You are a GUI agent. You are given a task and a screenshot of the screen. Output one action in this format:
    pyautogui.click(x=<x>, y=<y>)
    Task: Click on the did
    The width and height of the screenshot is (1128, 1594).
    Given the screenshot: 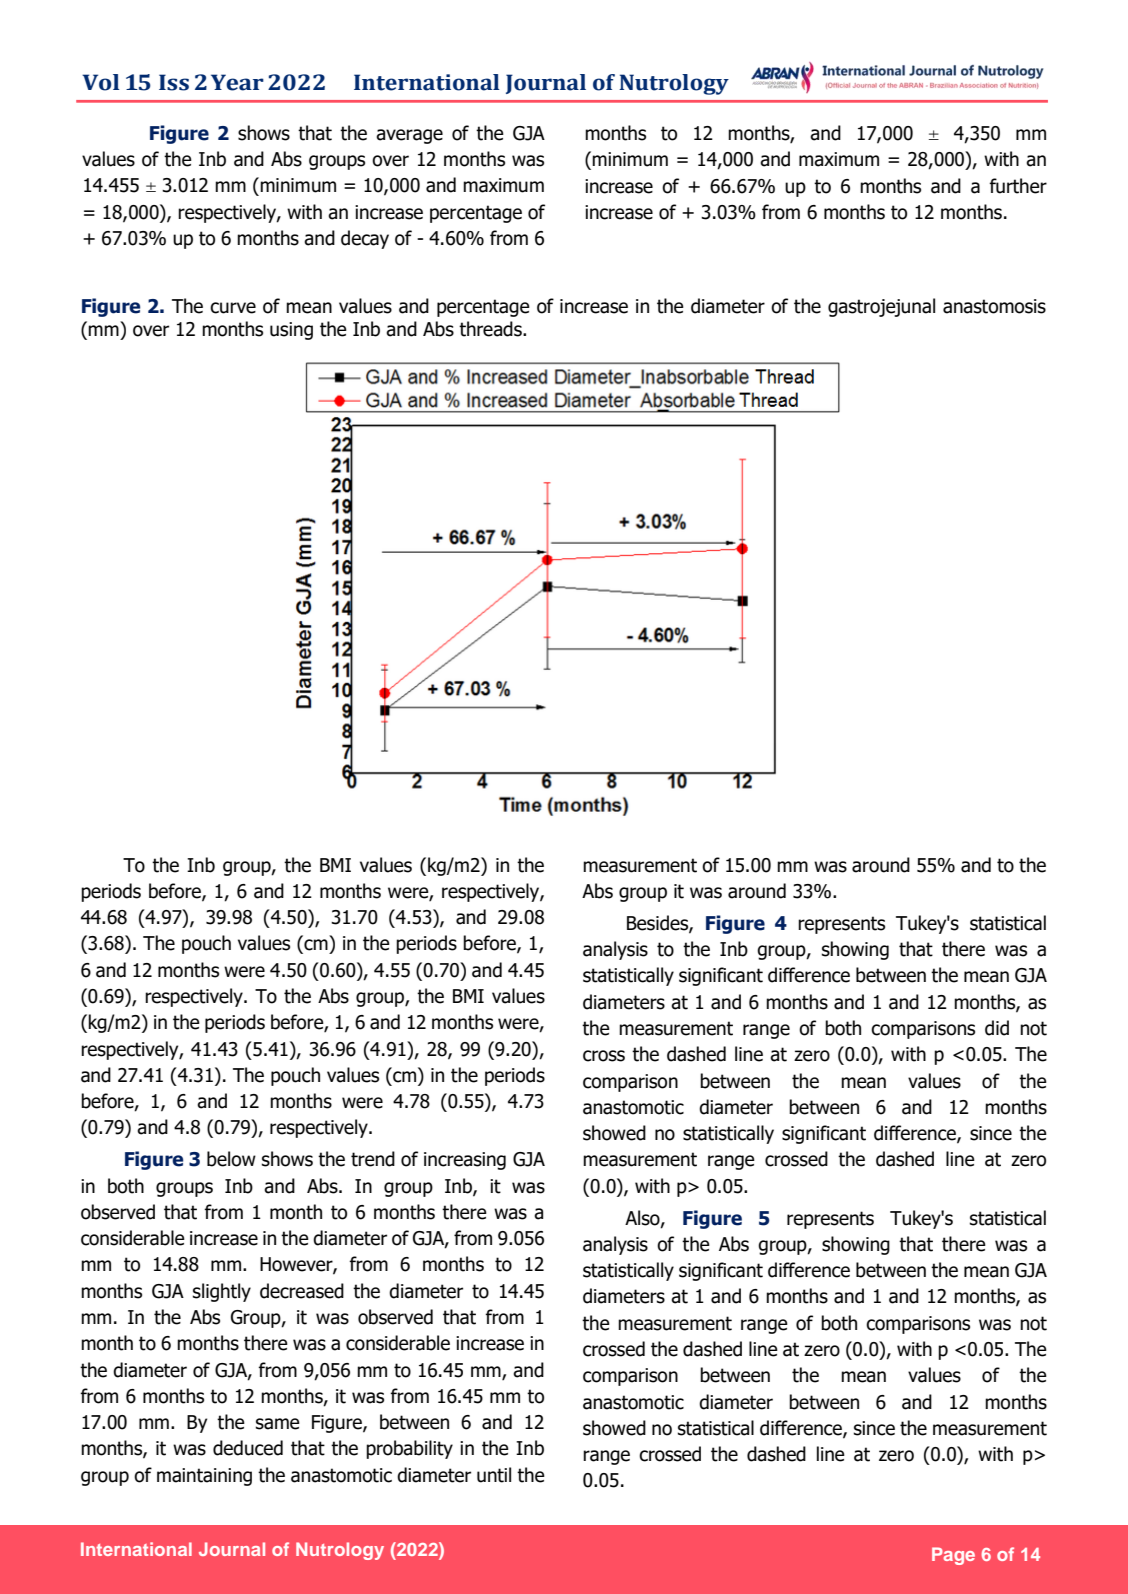 What is the action you would take?
    pyautogui.click(x=997, y=1028)
